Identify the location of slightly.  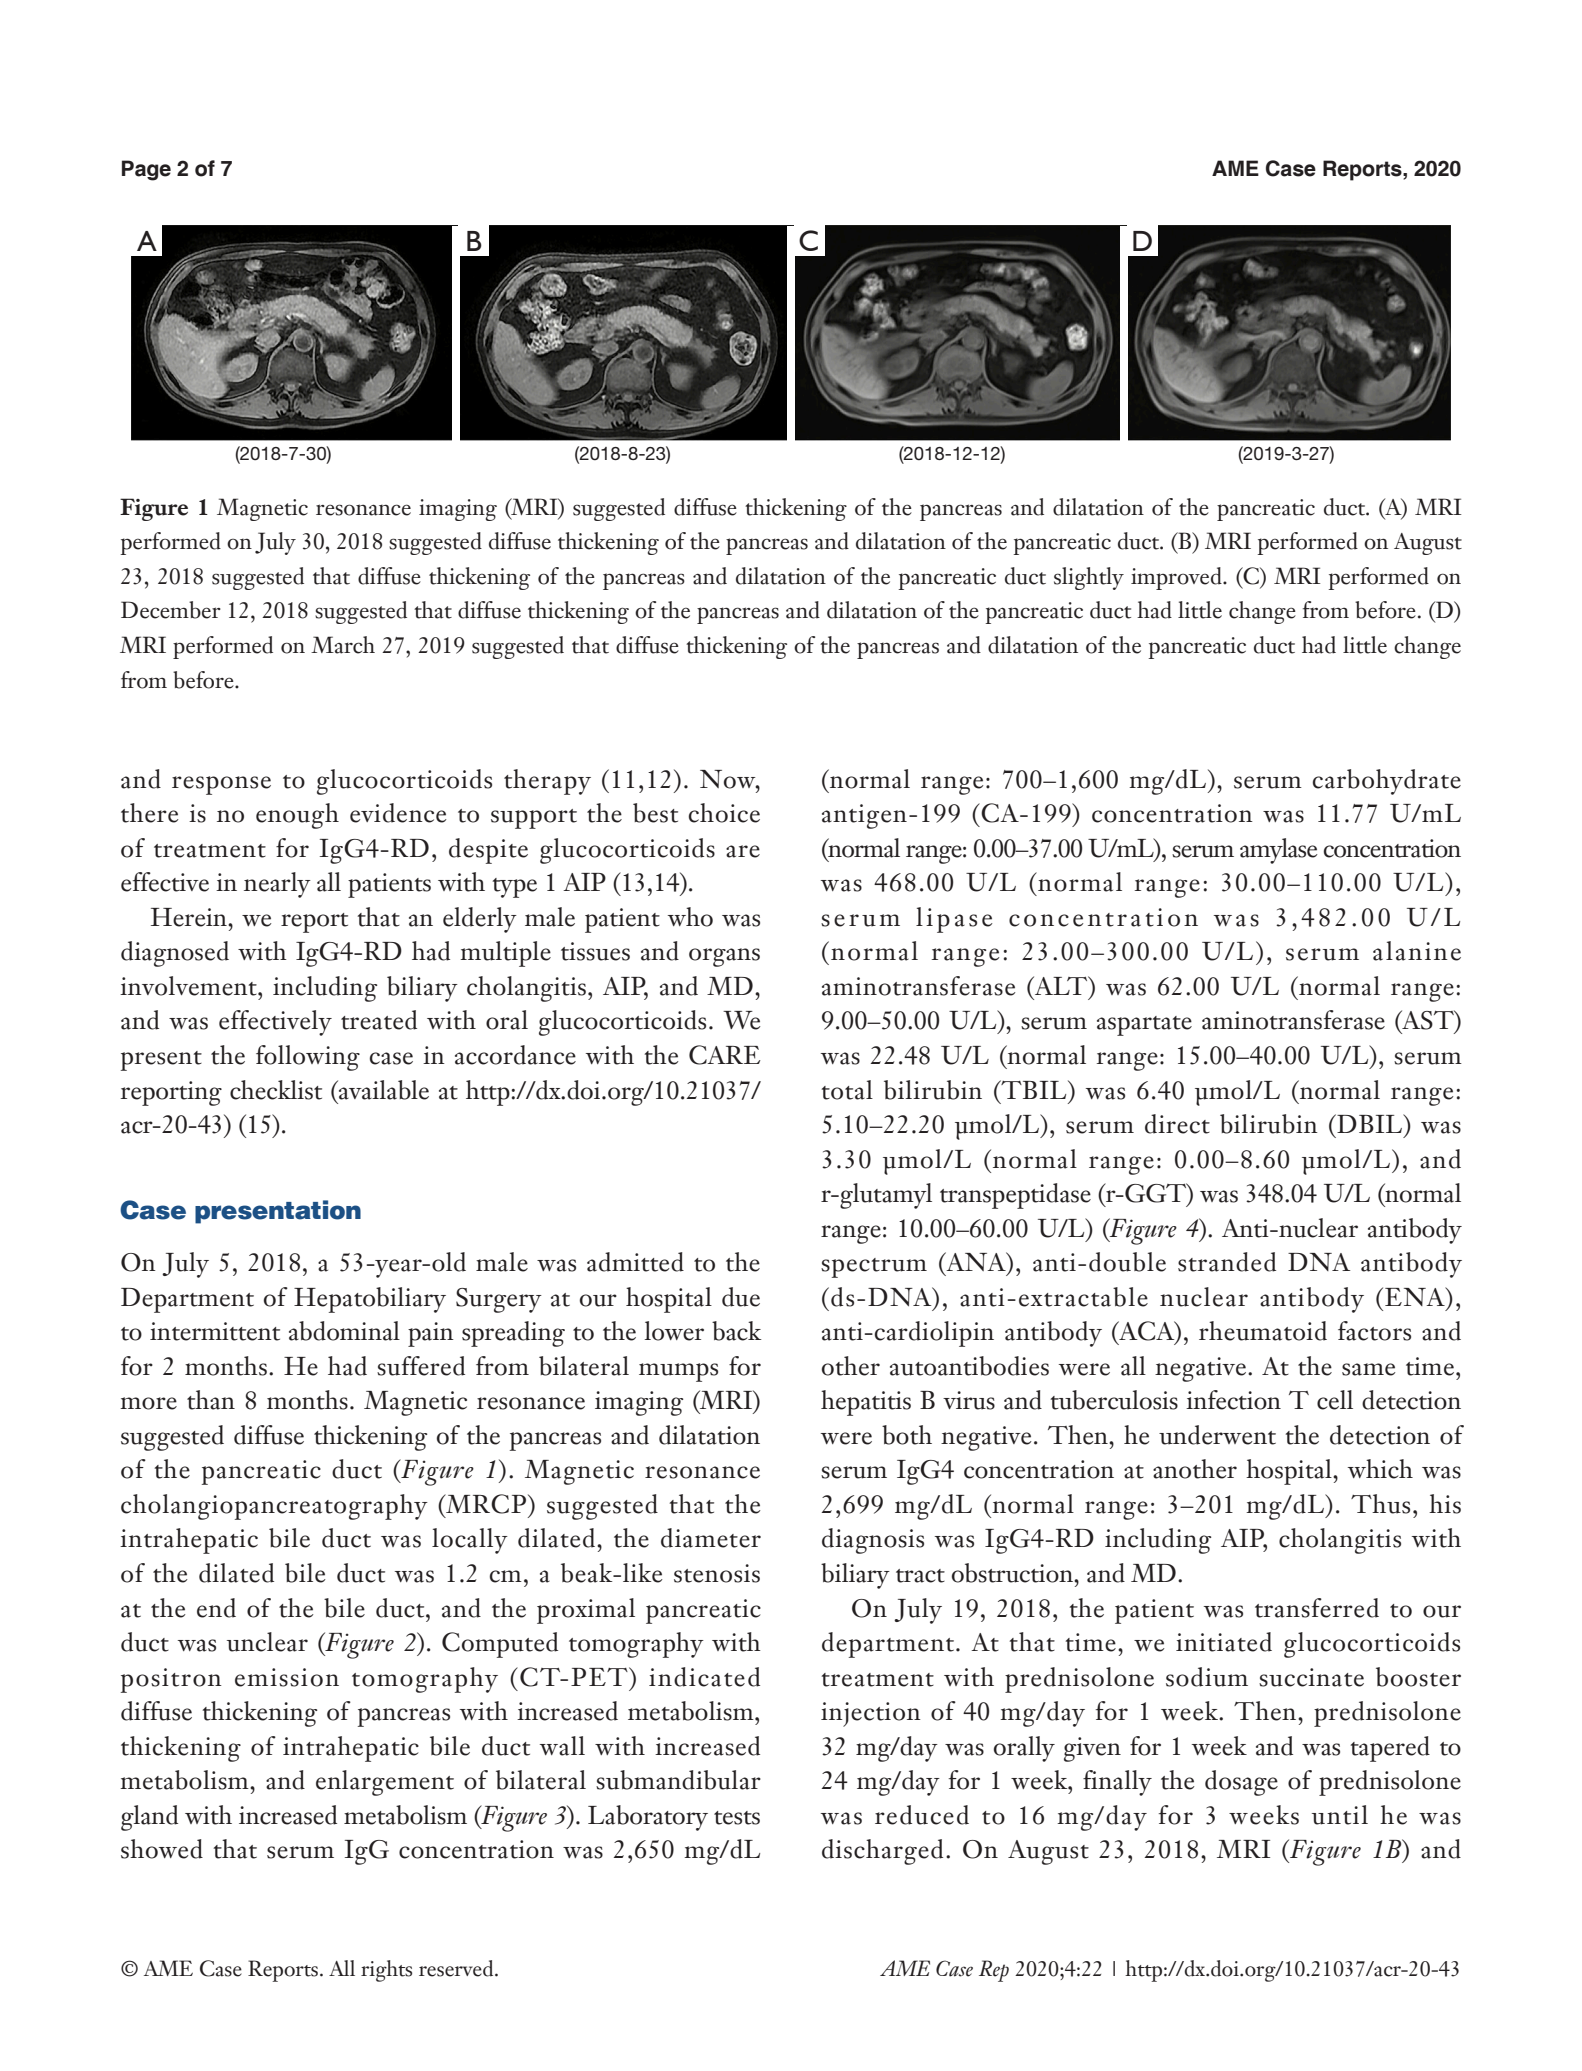
(1089, 578).
